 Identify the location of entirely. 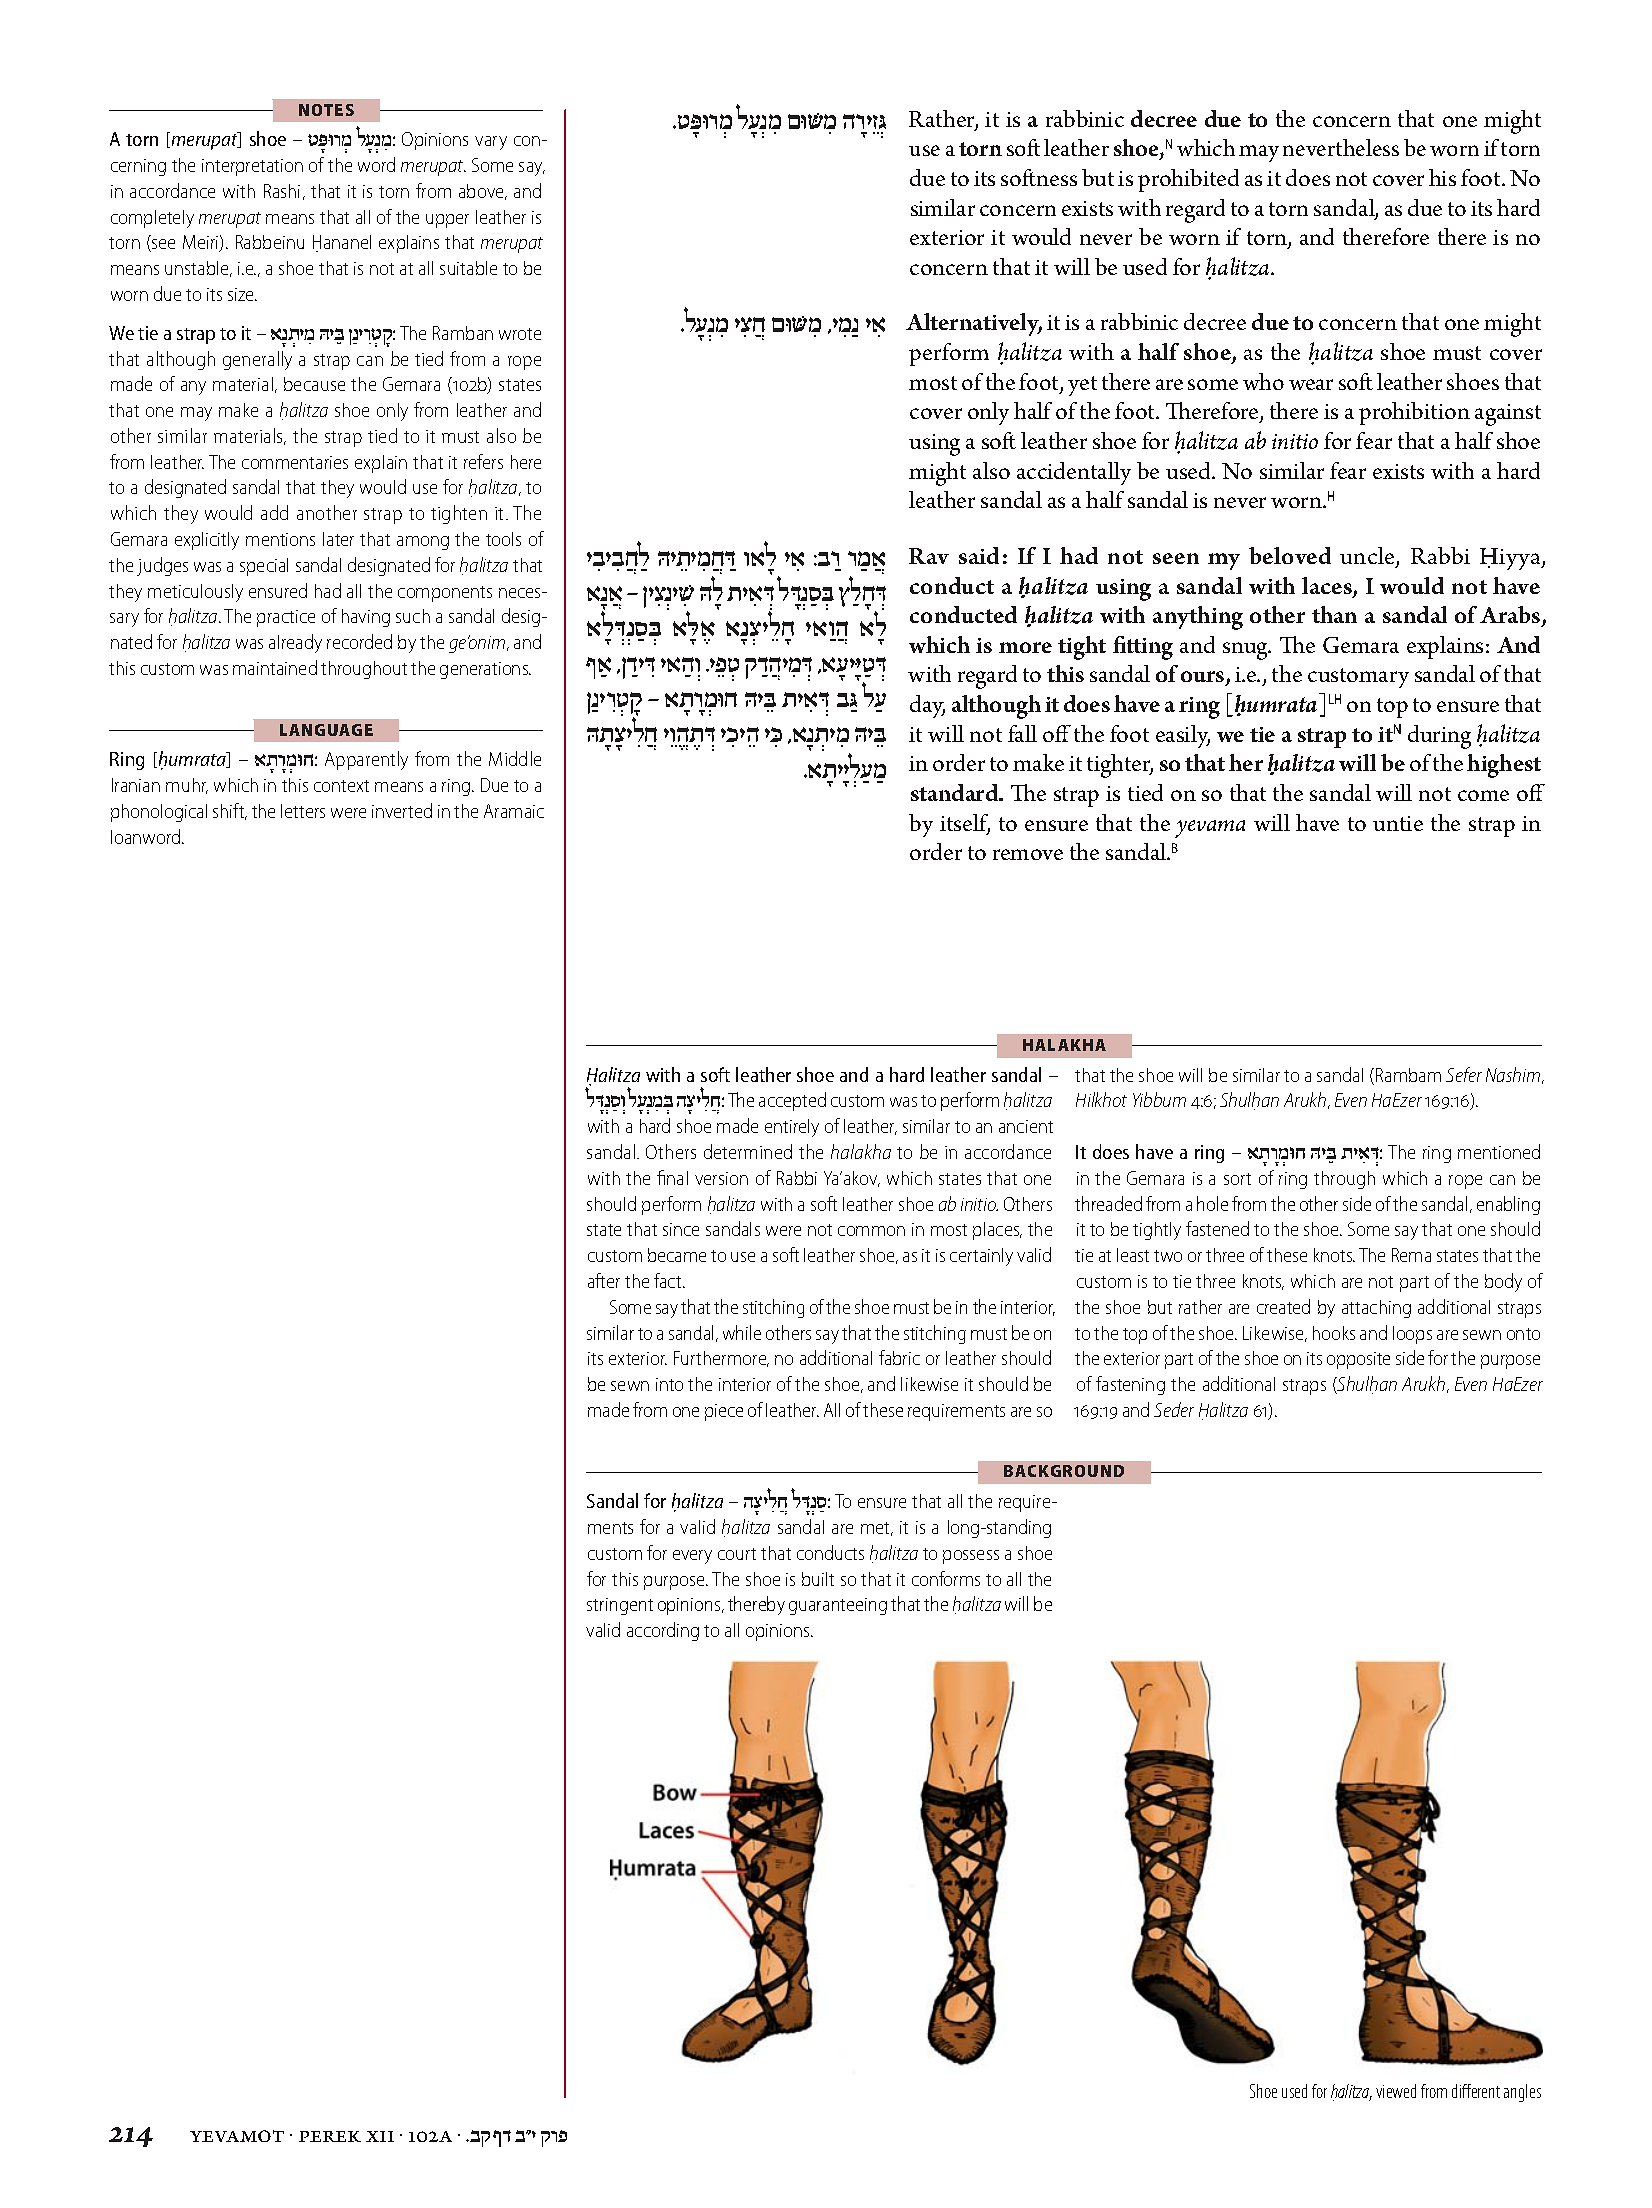
(792, 1128).
